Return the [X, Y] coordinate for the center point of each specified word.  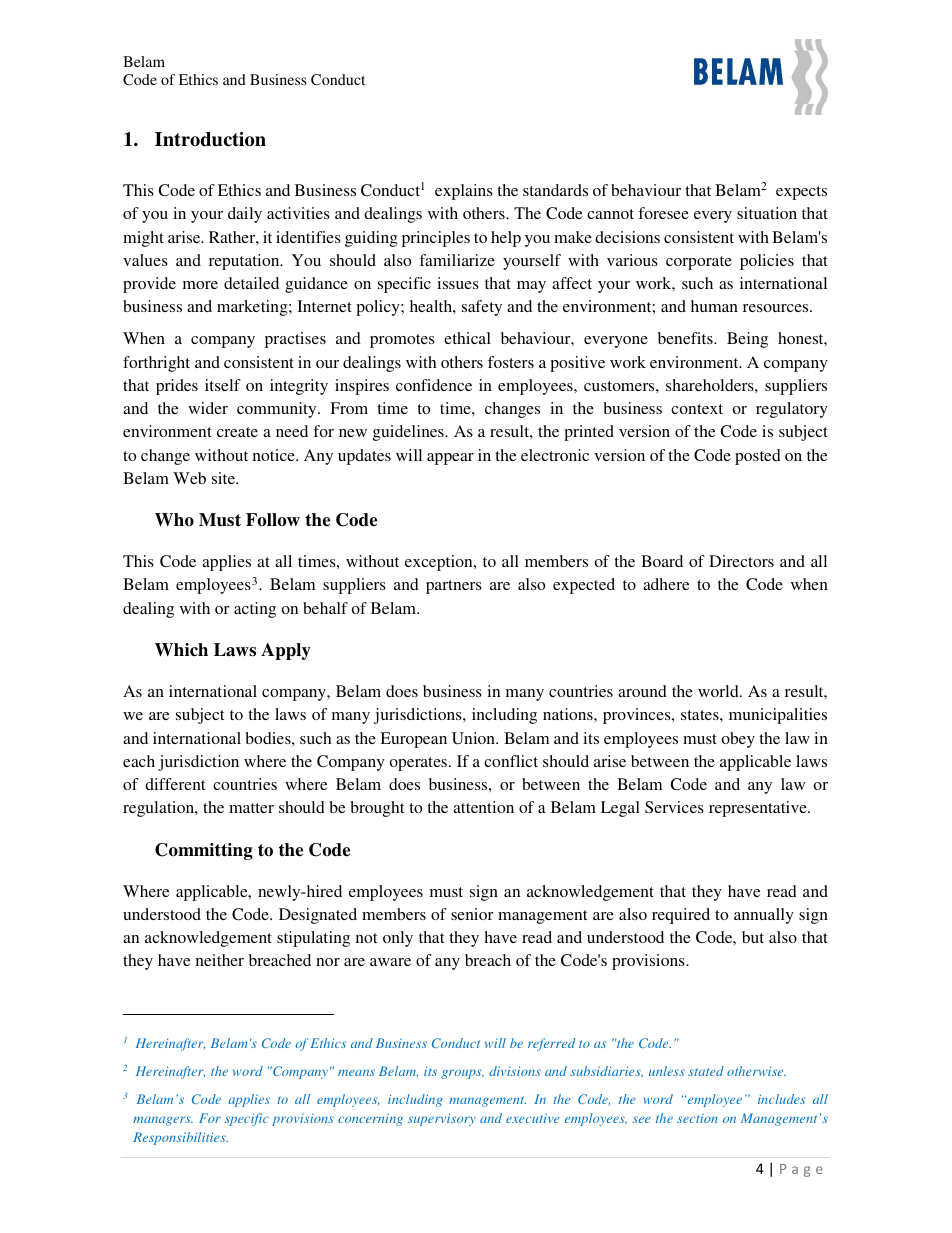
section [697, 1118]
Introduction [210, 139]
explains [464, 192]
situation [767, 213]
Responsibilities [180, 1138]
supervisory [442, 1119]
